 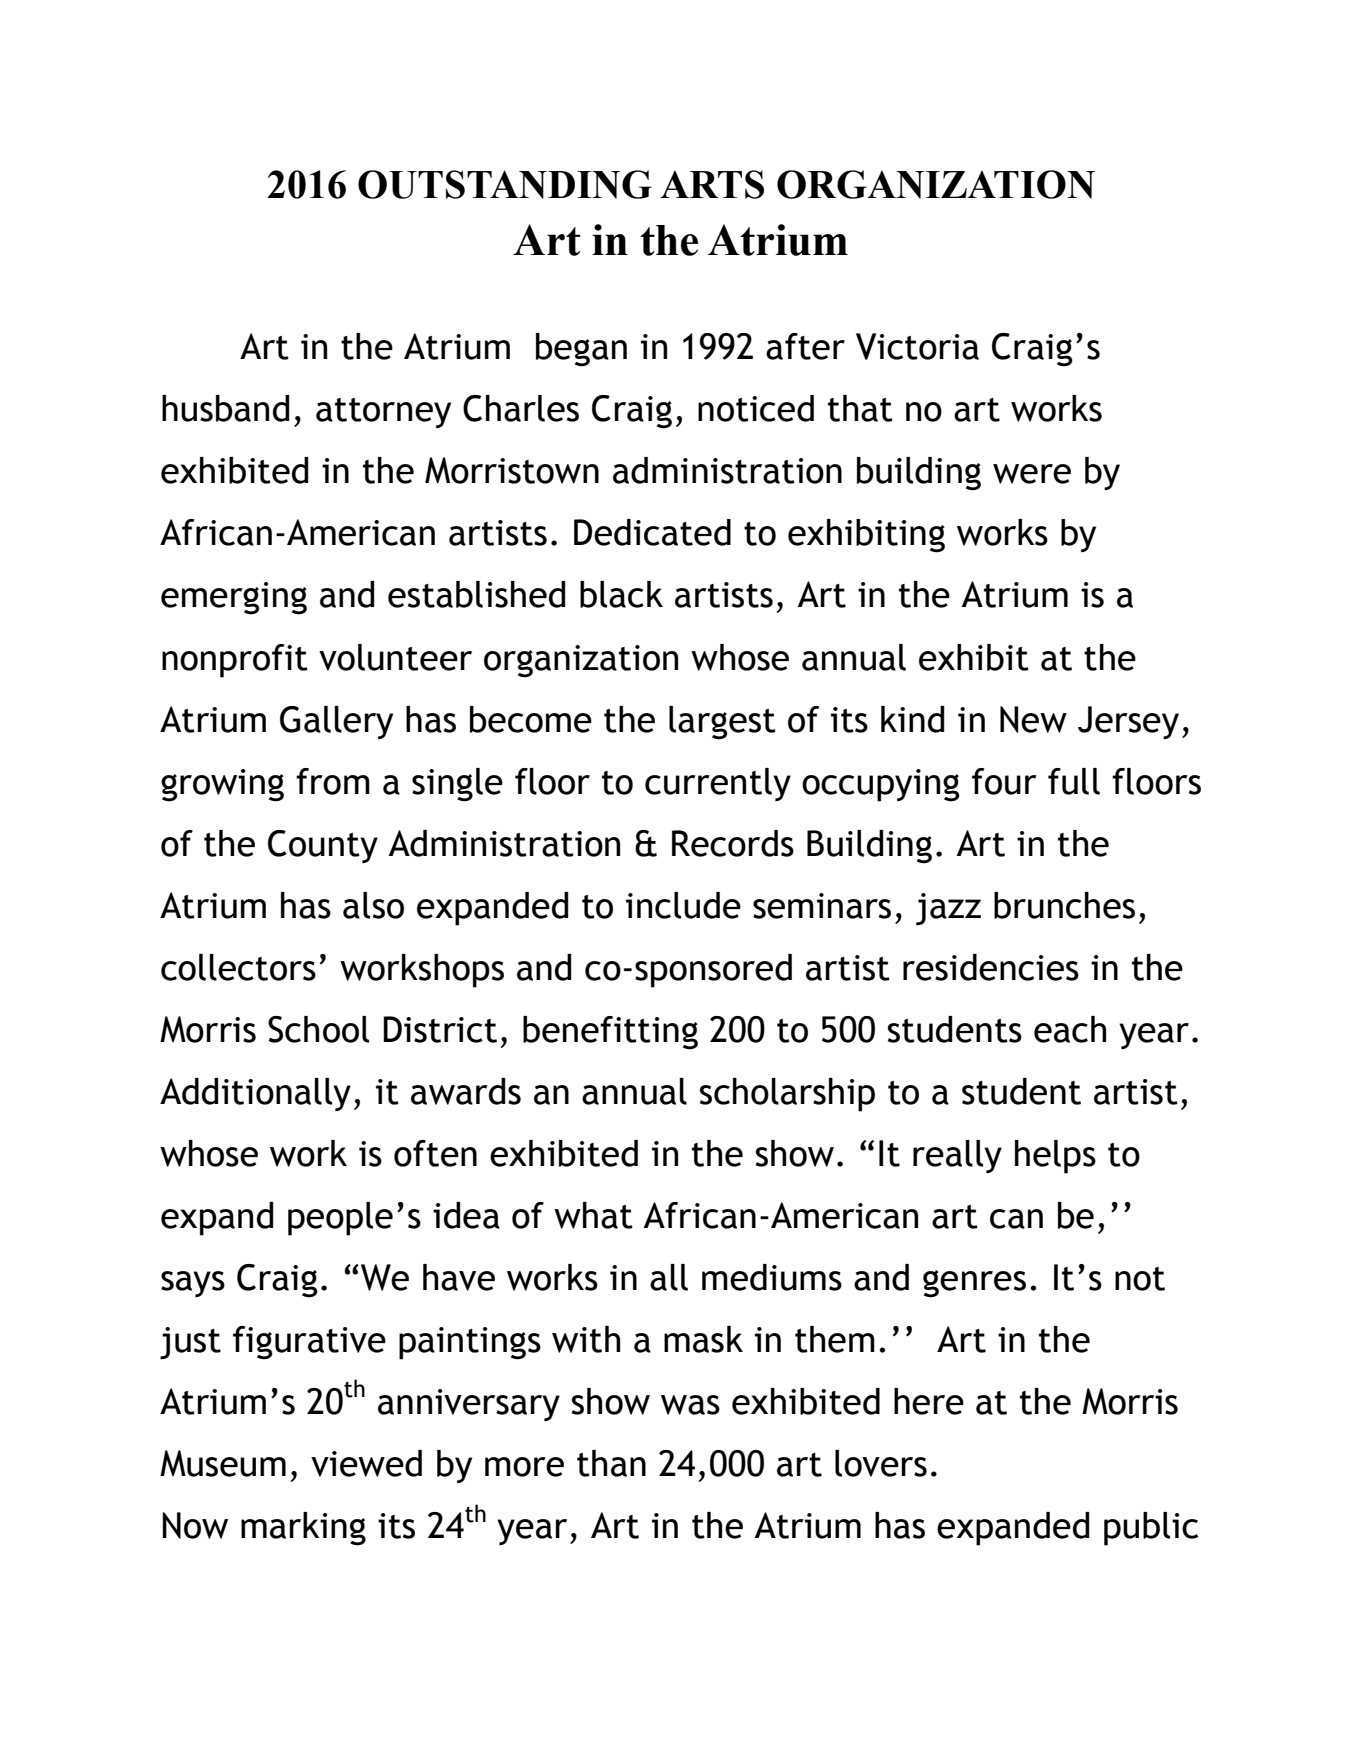 I want to click on Records, so click(x=733, y=843).
